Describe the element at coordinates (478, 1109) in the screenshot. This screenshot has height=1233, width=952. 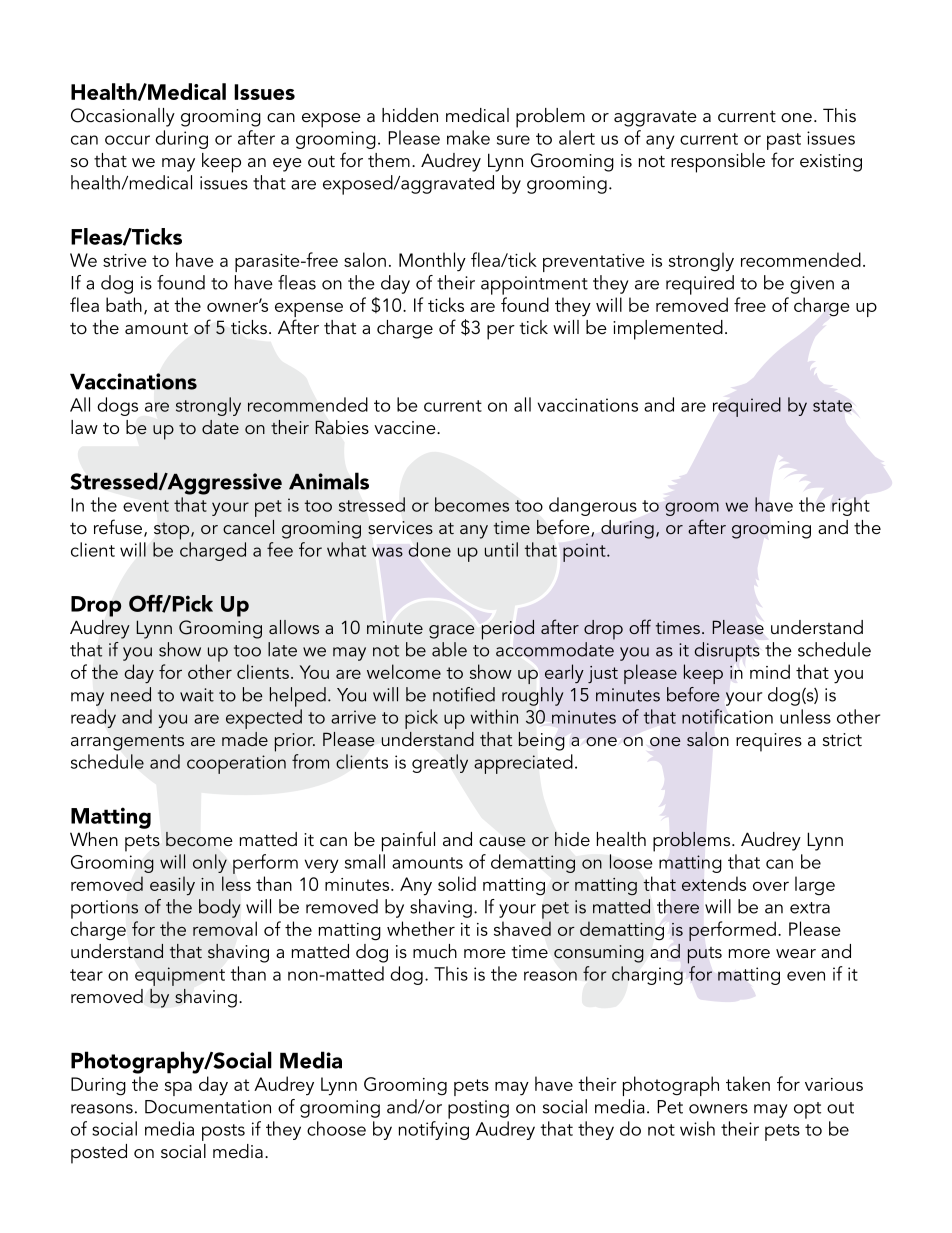
I see `posting` at that location.
